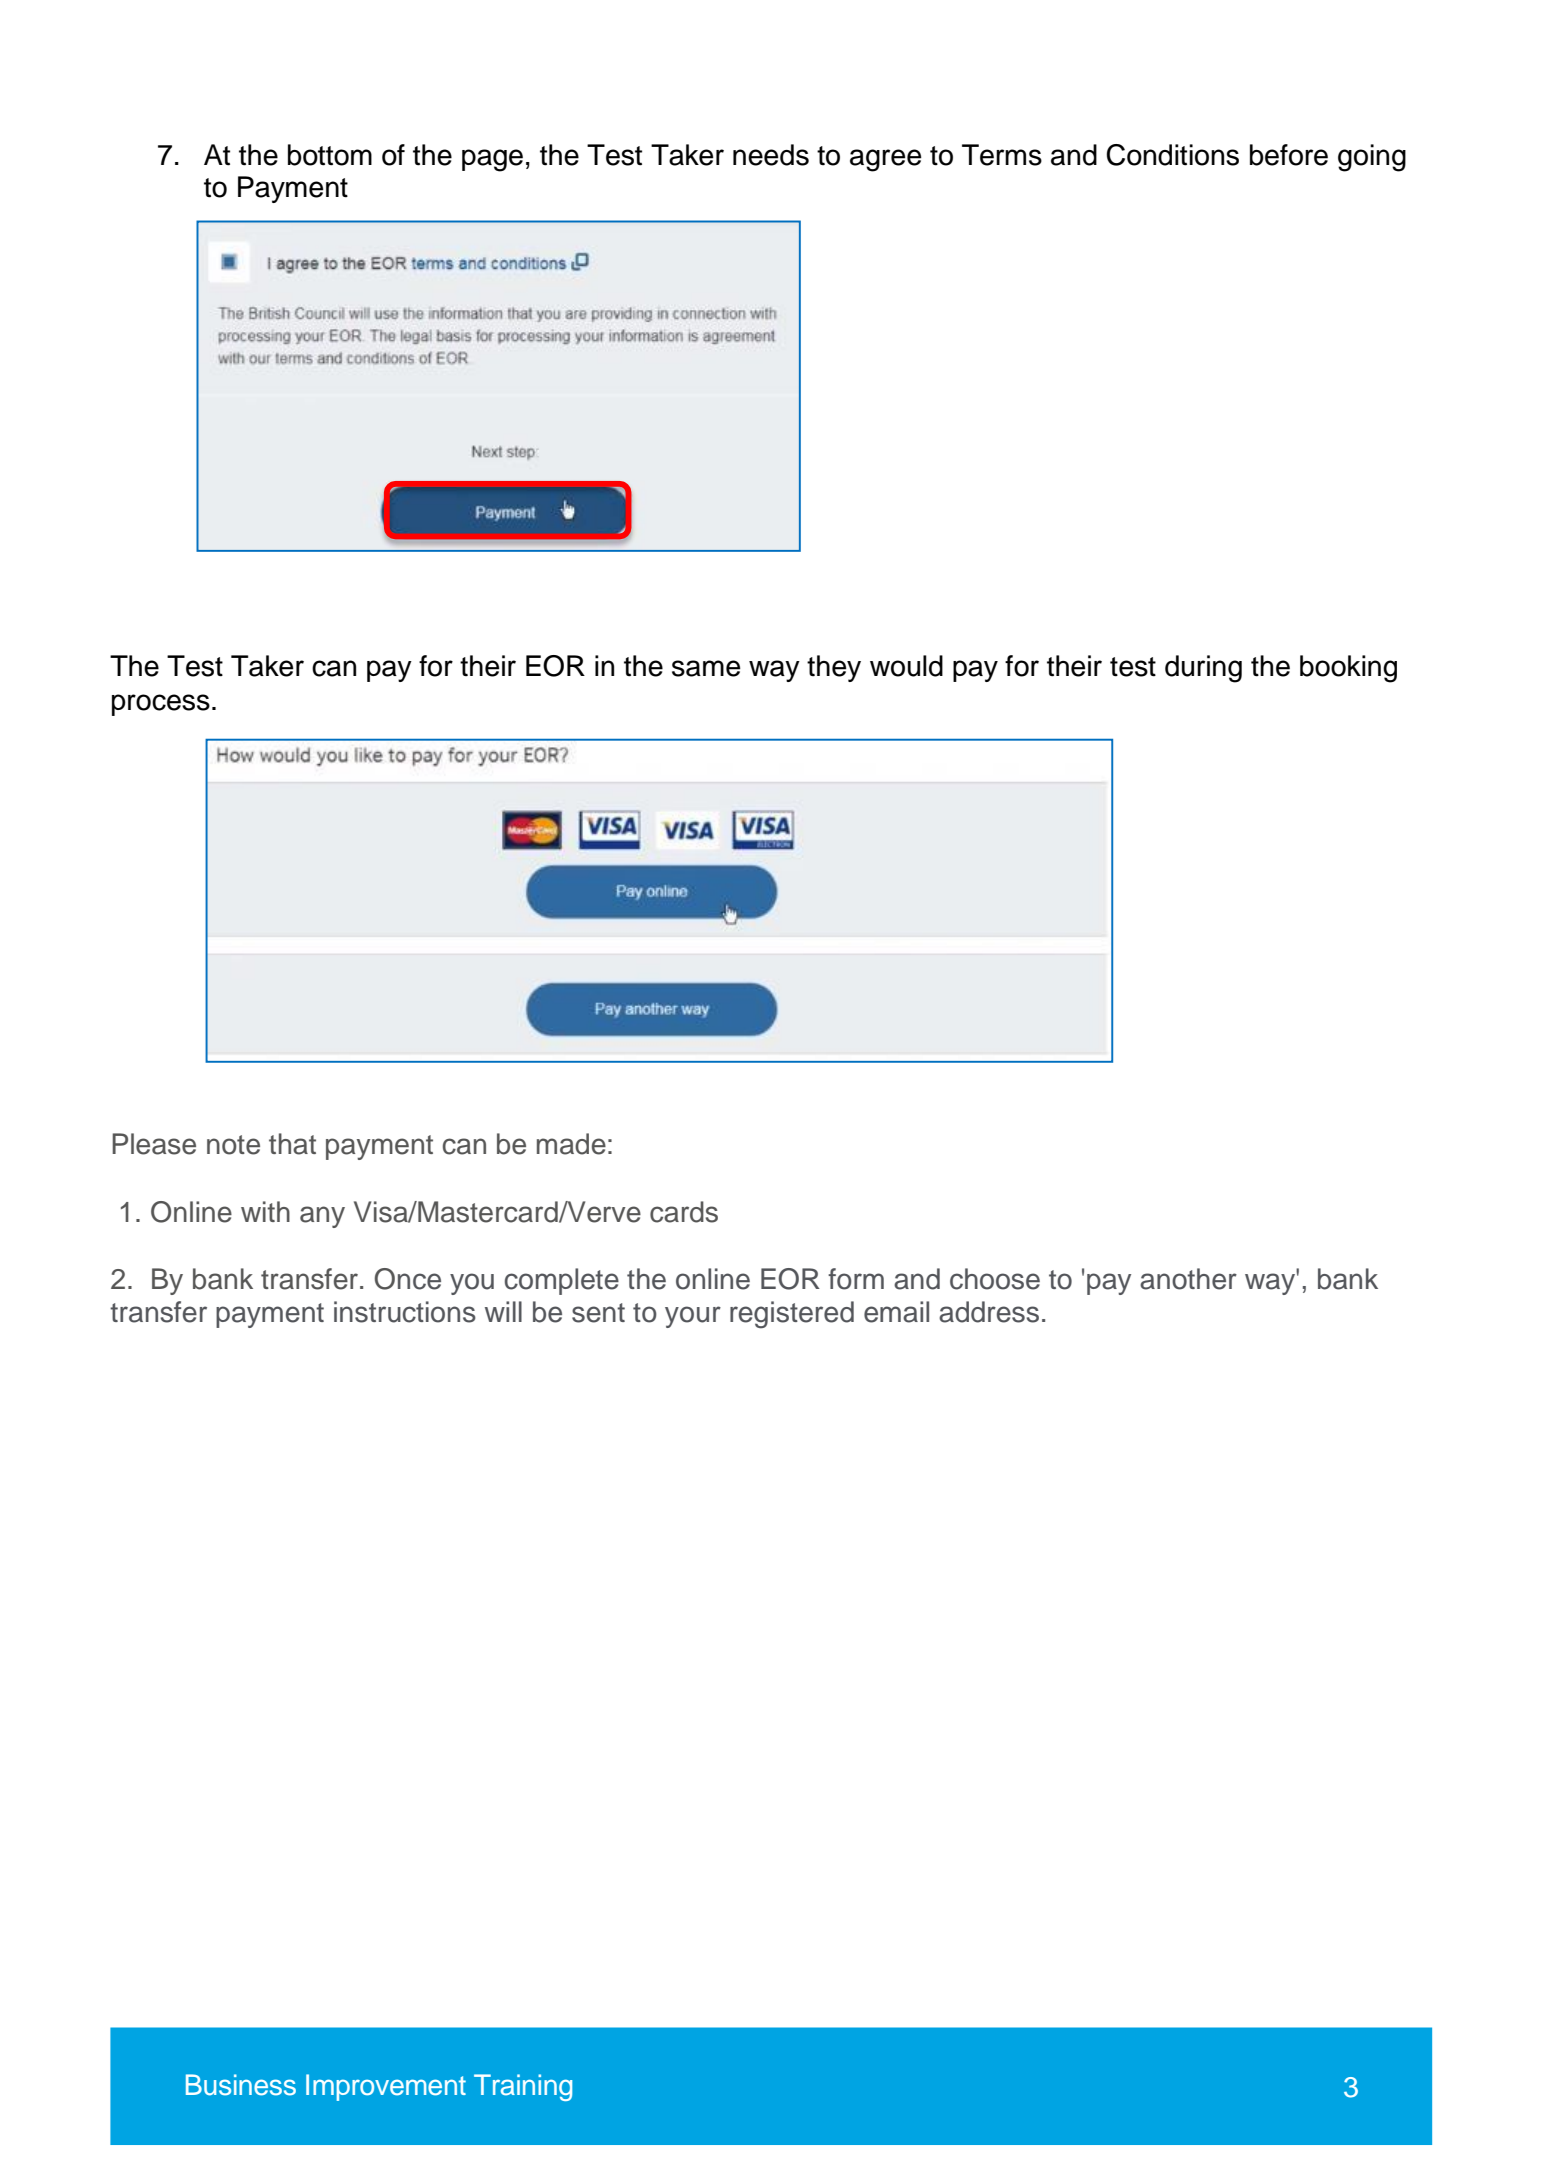 This screenshot has width=1542, height=2184. What do you see at coordinates (523, 2087) in the screenshot?
I see `Training` at bounding box center [523, 2087].
